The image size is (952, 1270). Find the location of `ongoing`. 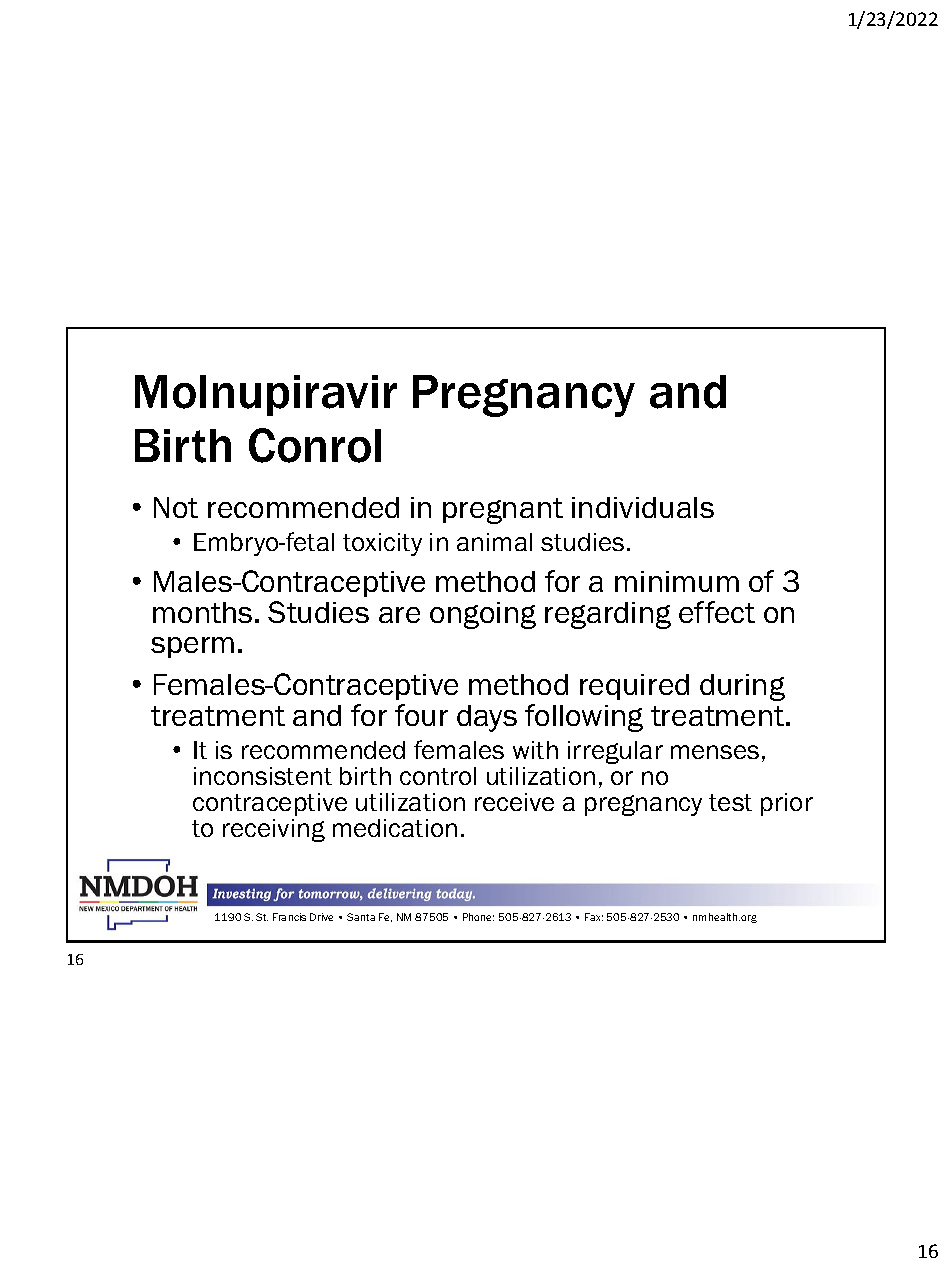

ongoing is located at coordinates (483, 615).
